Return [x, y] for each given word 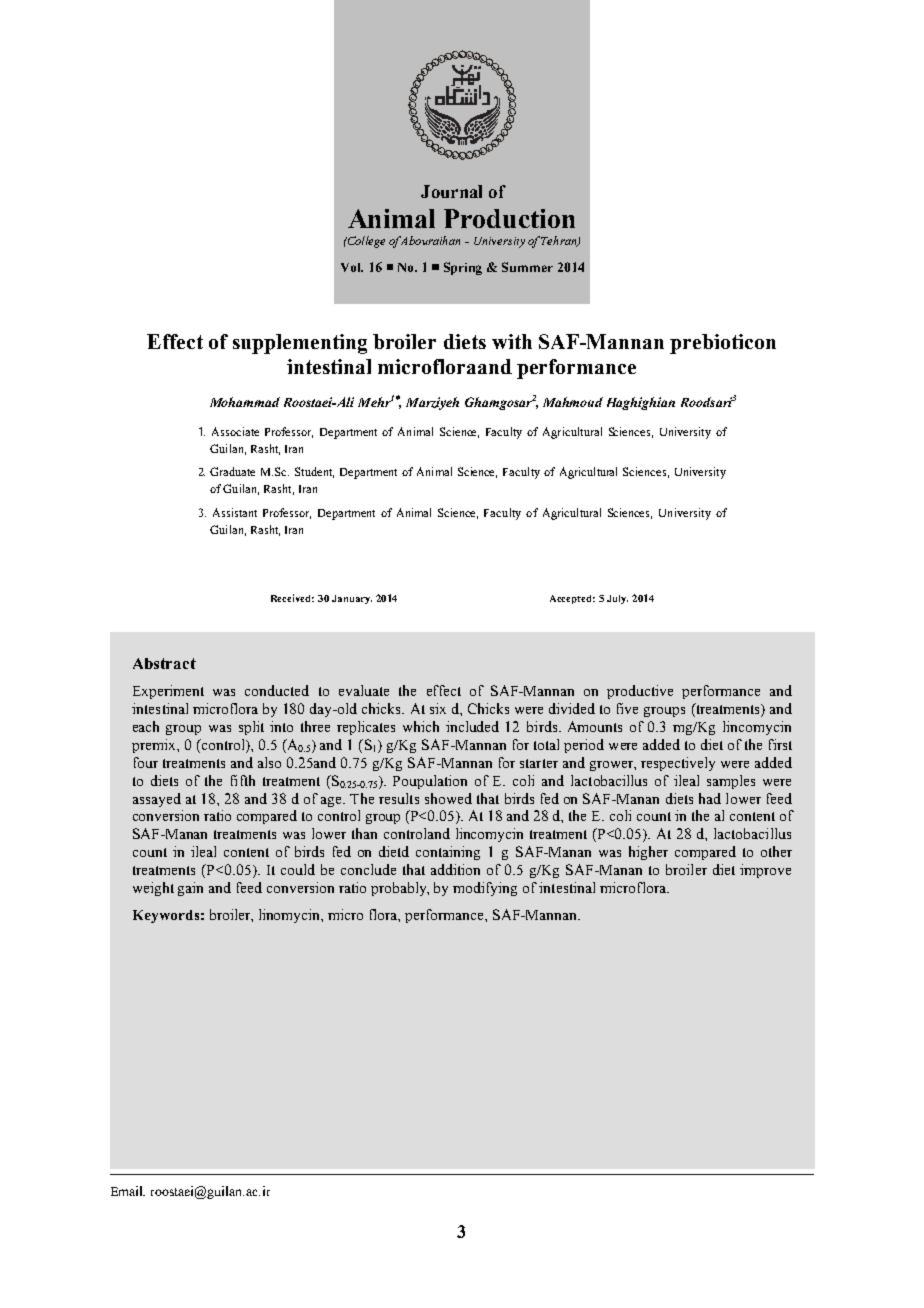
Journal [451, 191]
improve [765, 871]
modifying [485, 889]
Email [128, 1191]
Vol [352, 267]
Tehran [560, 241]
